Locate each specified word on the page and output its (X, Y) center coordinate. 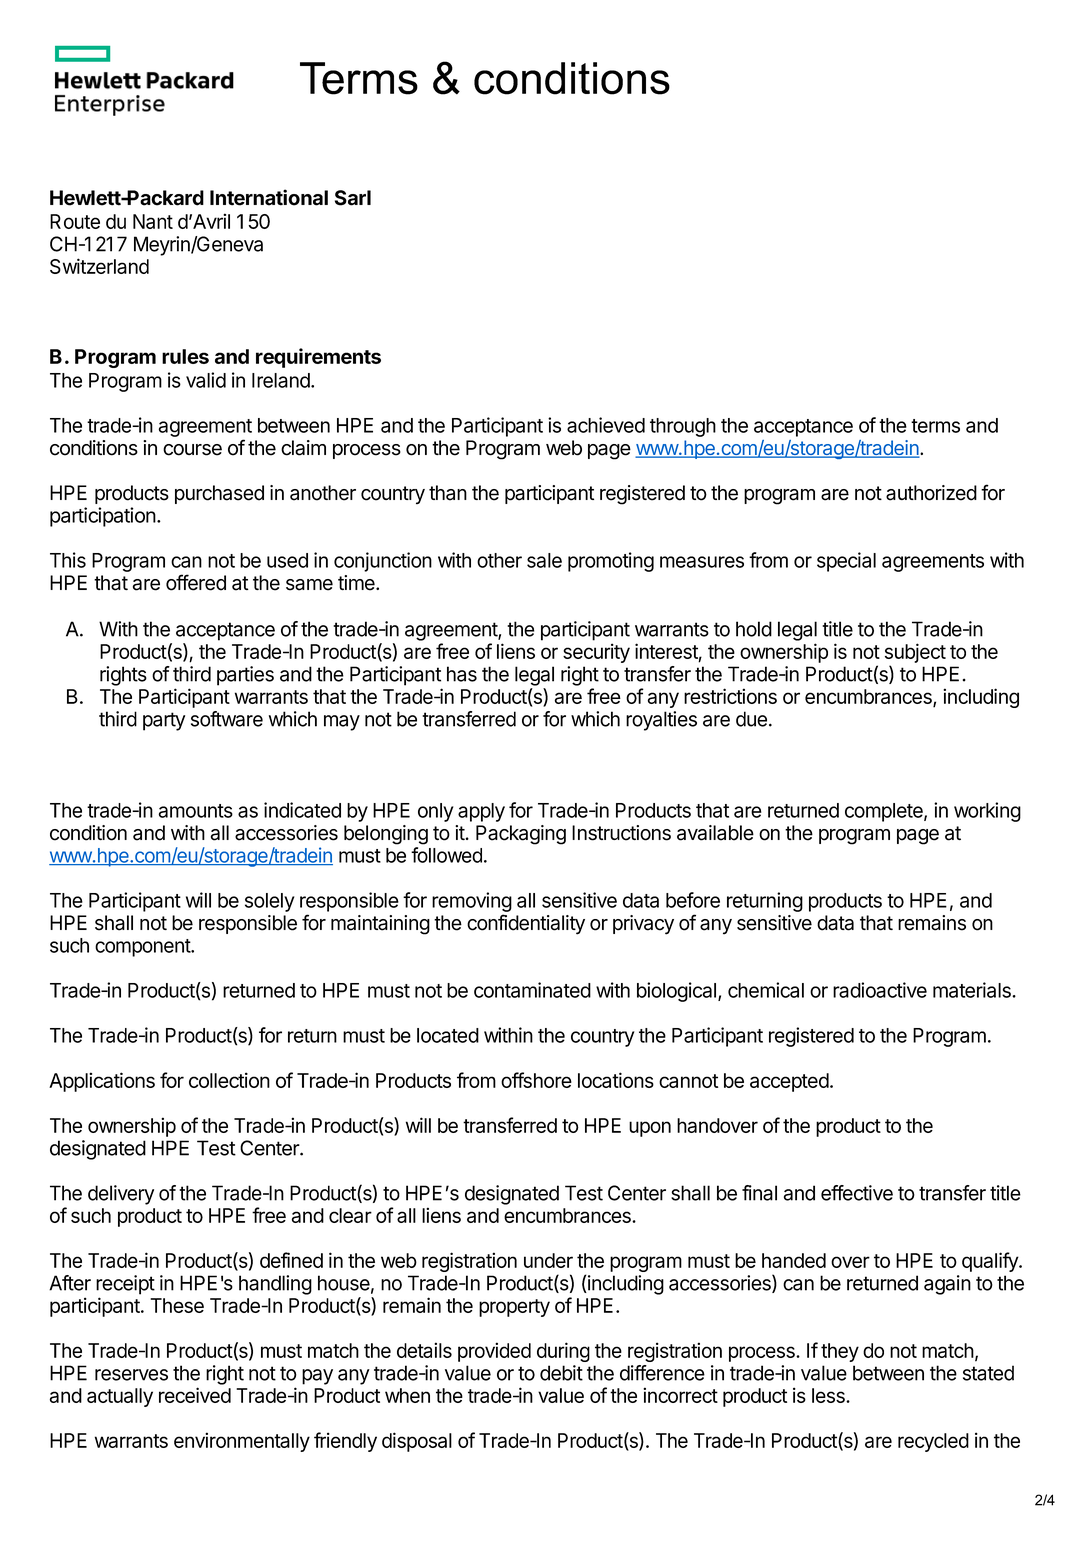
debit (561, 1373)
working (987, 812)
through (683, 427)
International (269, 197)
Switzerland (99, 266)
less (829, 1395)
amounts (196, 811)
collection (229, 1080)
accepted (789, 1082)
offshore (536, 1080)
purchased (219, 494)
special (846, 562)
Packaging (521, 835)
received (195, 1395)
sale (544, 560)
